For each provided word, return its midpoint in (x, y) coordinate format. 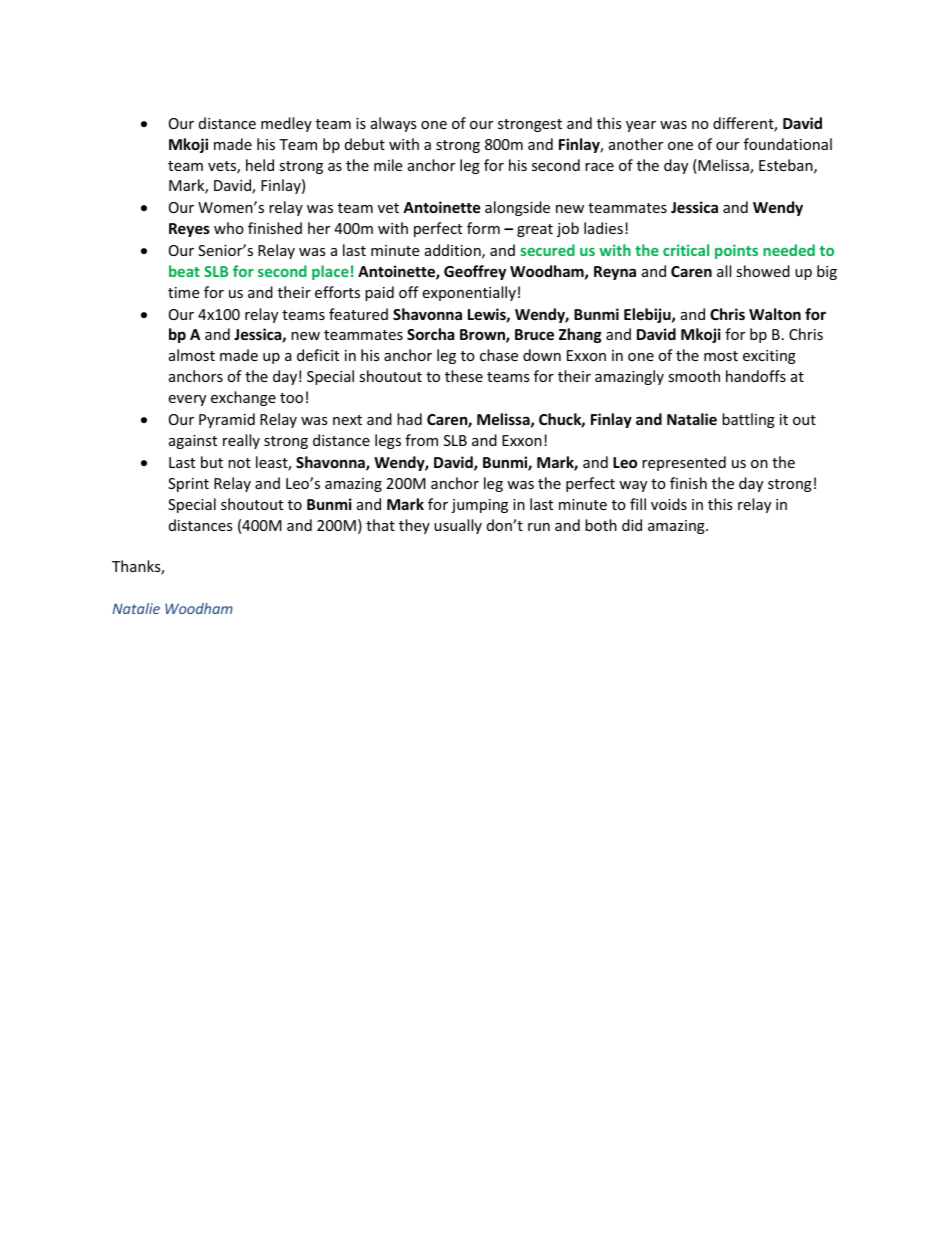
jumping (479, 506)
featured (358, 314)
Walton (775, 314)
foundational (788, 144)
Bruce (534, 334)
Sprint (188, 485)
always (394, 124)
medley (286, 124)
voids (669, 504)
